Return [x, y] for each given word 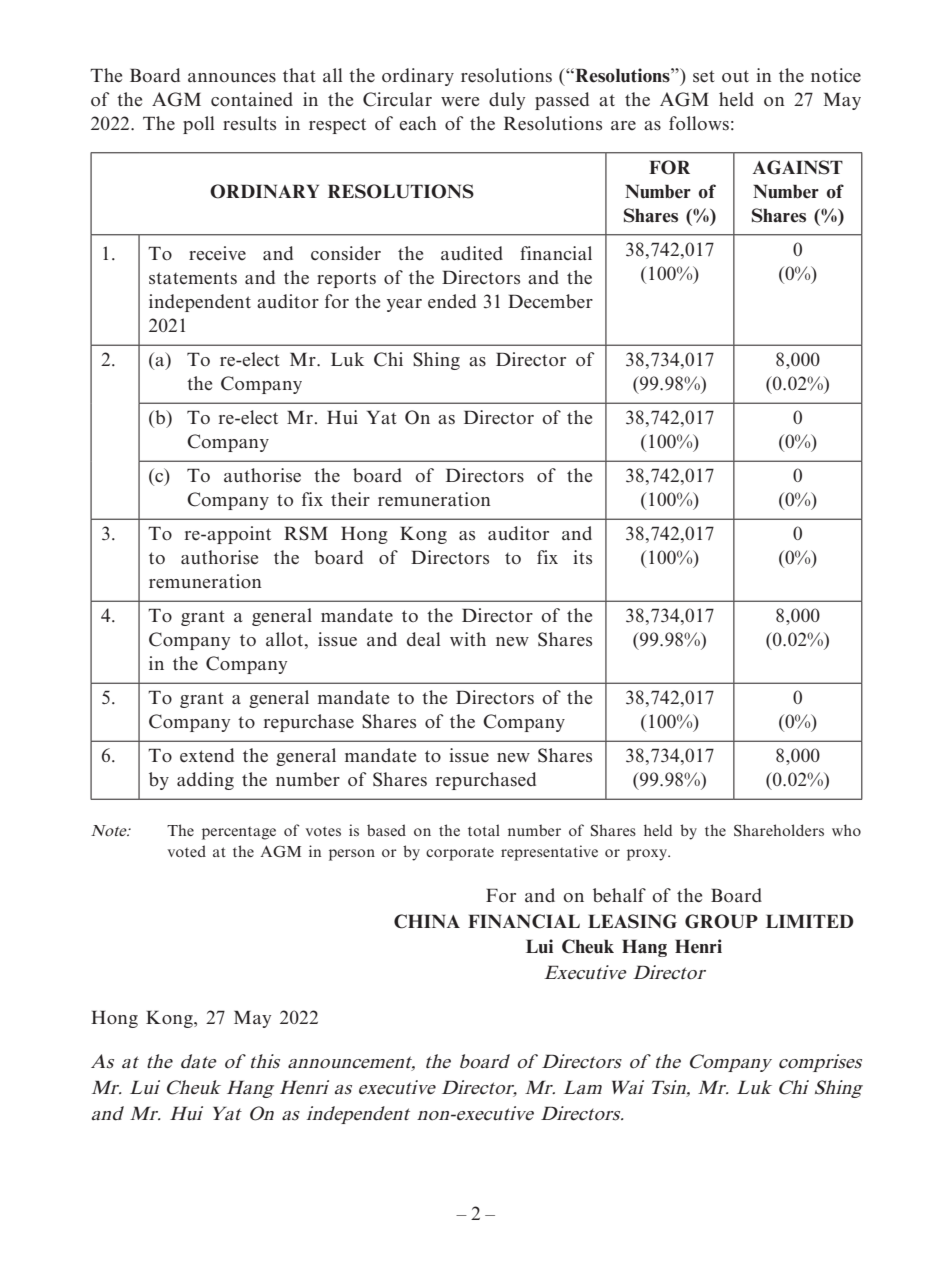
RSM [306, 533]
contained [252, 99]
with [468, 639]
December [550, 301]
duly [507, 101]
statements [193, 278]
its [582, 557]
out [735, 76]
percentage [239, 833]
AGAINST [798, 167]
